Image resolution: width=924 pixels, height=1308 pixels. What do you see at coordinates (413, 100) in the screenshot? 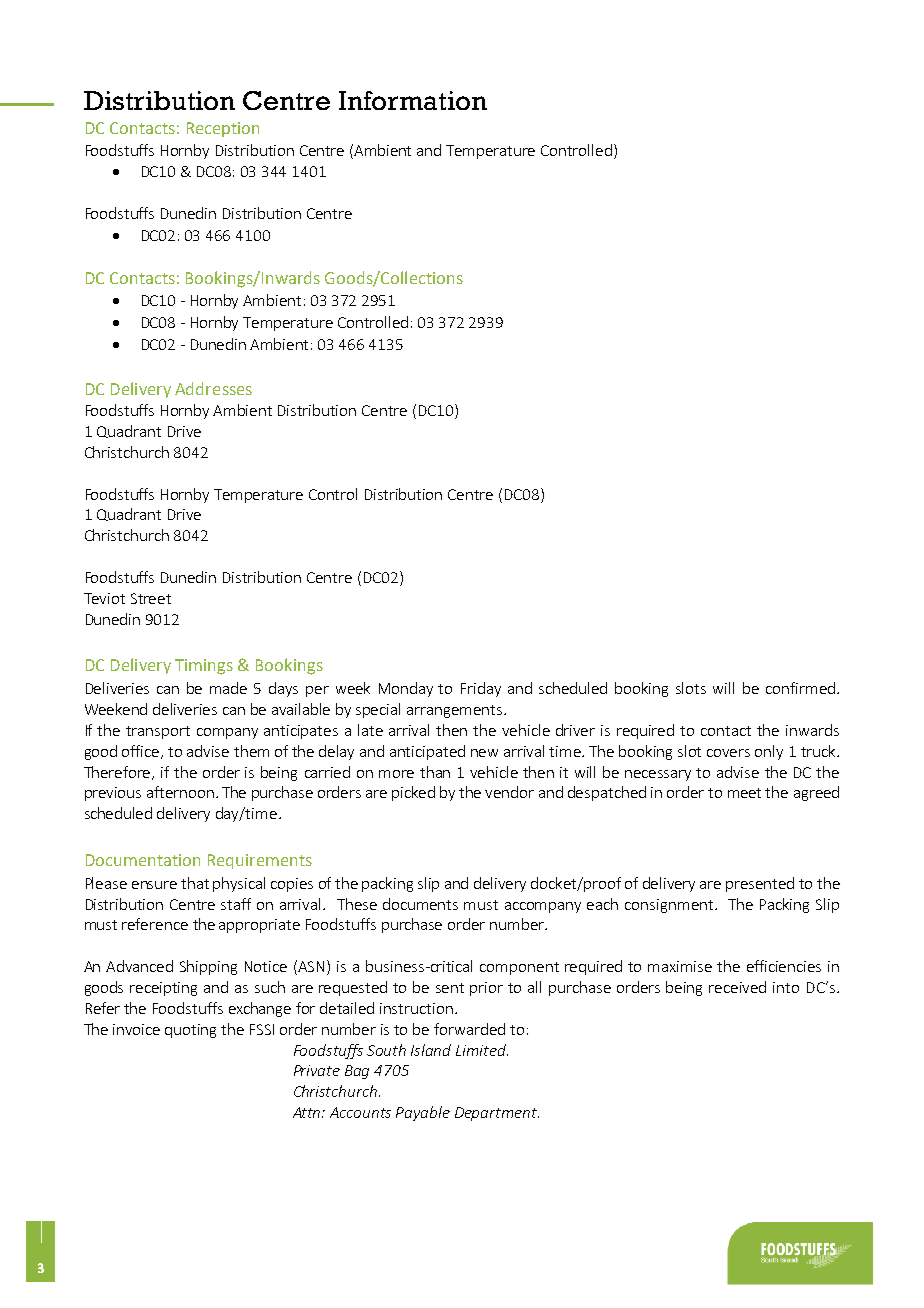
I see `Information` at bounding box center [413, 100].
